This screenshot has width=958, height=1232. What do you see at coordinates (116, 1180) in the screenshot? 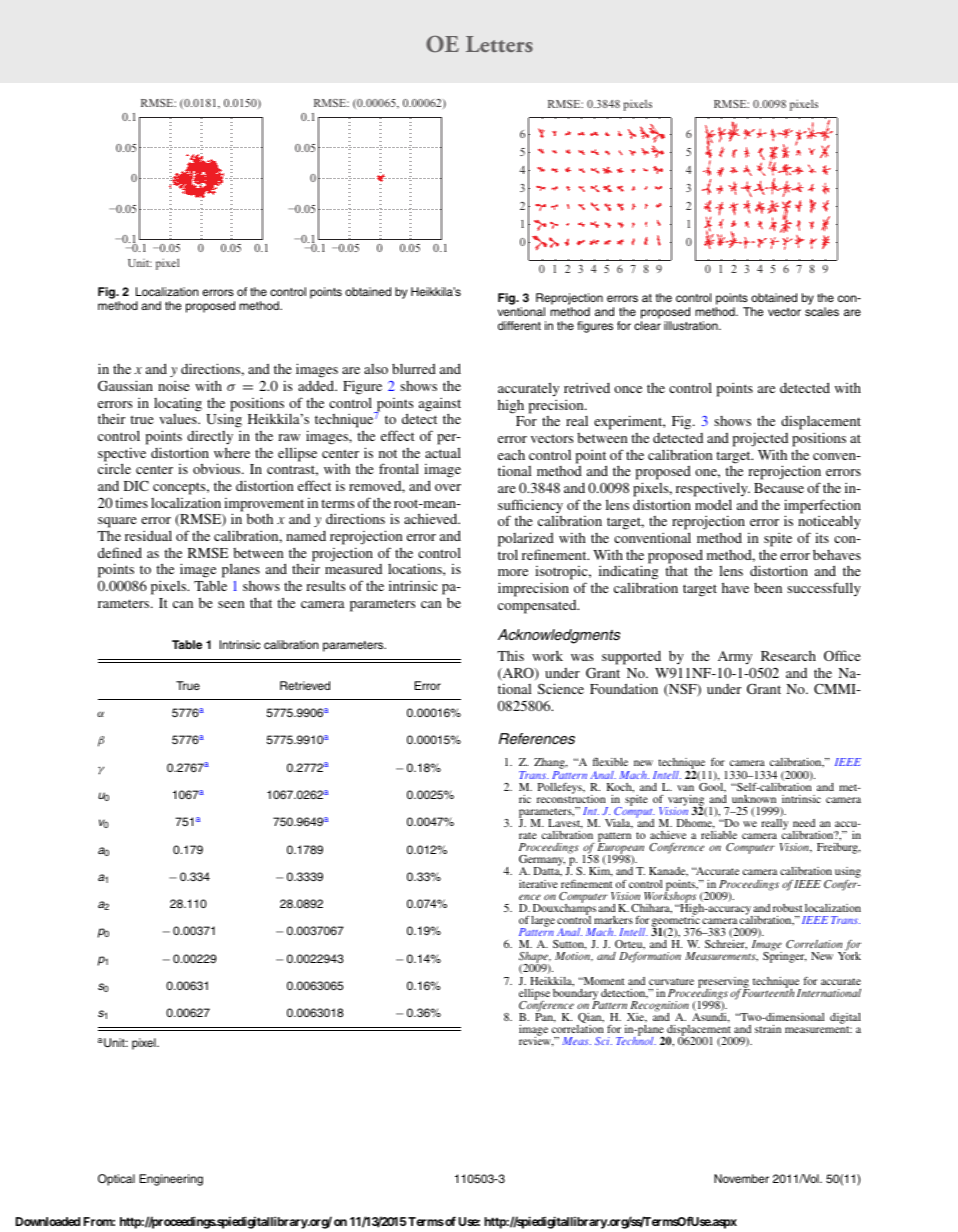
I see `Optical` at bounding box center [116, 1180].
